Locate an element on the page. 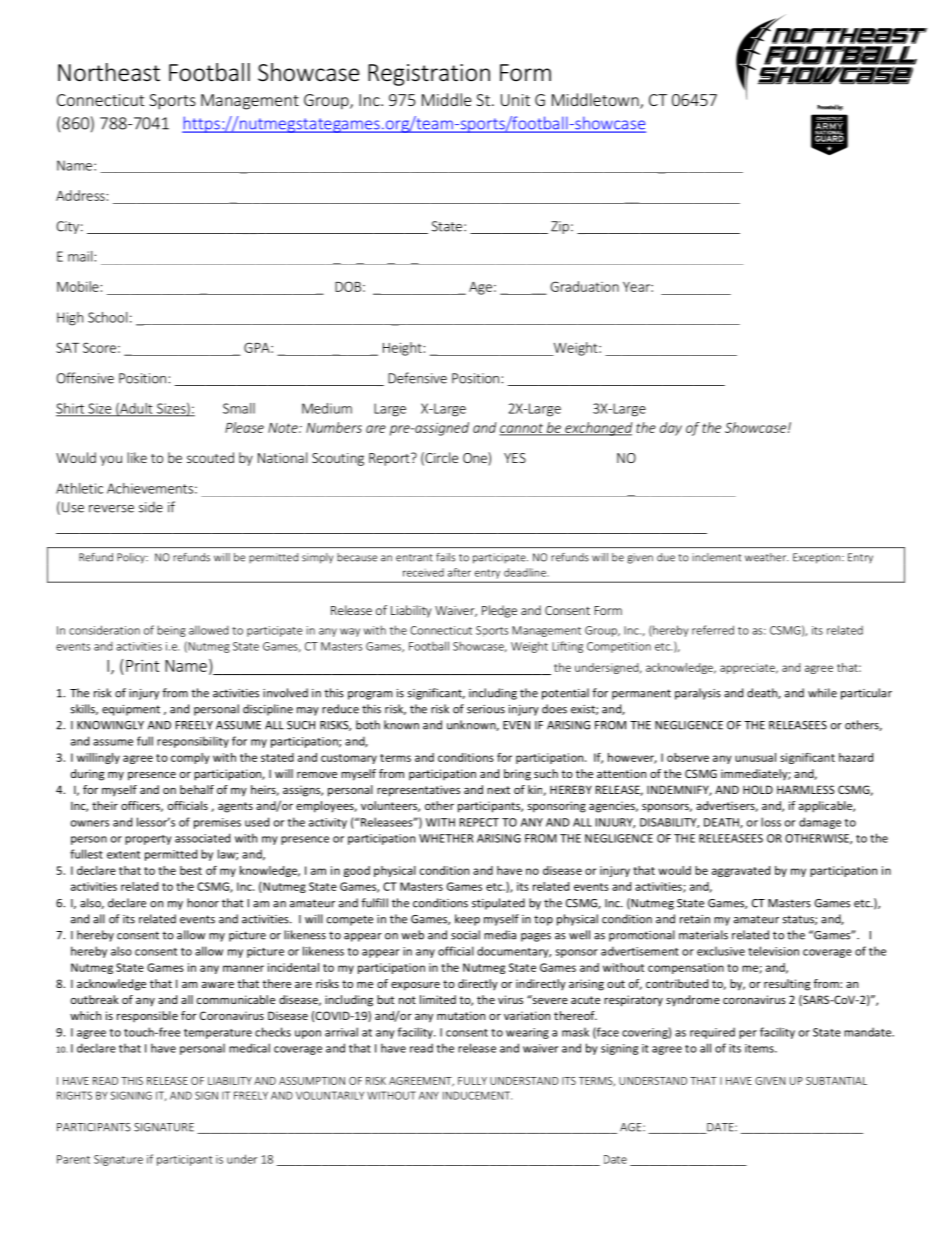 This image has height=1233, width=952. day is located at coordinates (671, 429).
